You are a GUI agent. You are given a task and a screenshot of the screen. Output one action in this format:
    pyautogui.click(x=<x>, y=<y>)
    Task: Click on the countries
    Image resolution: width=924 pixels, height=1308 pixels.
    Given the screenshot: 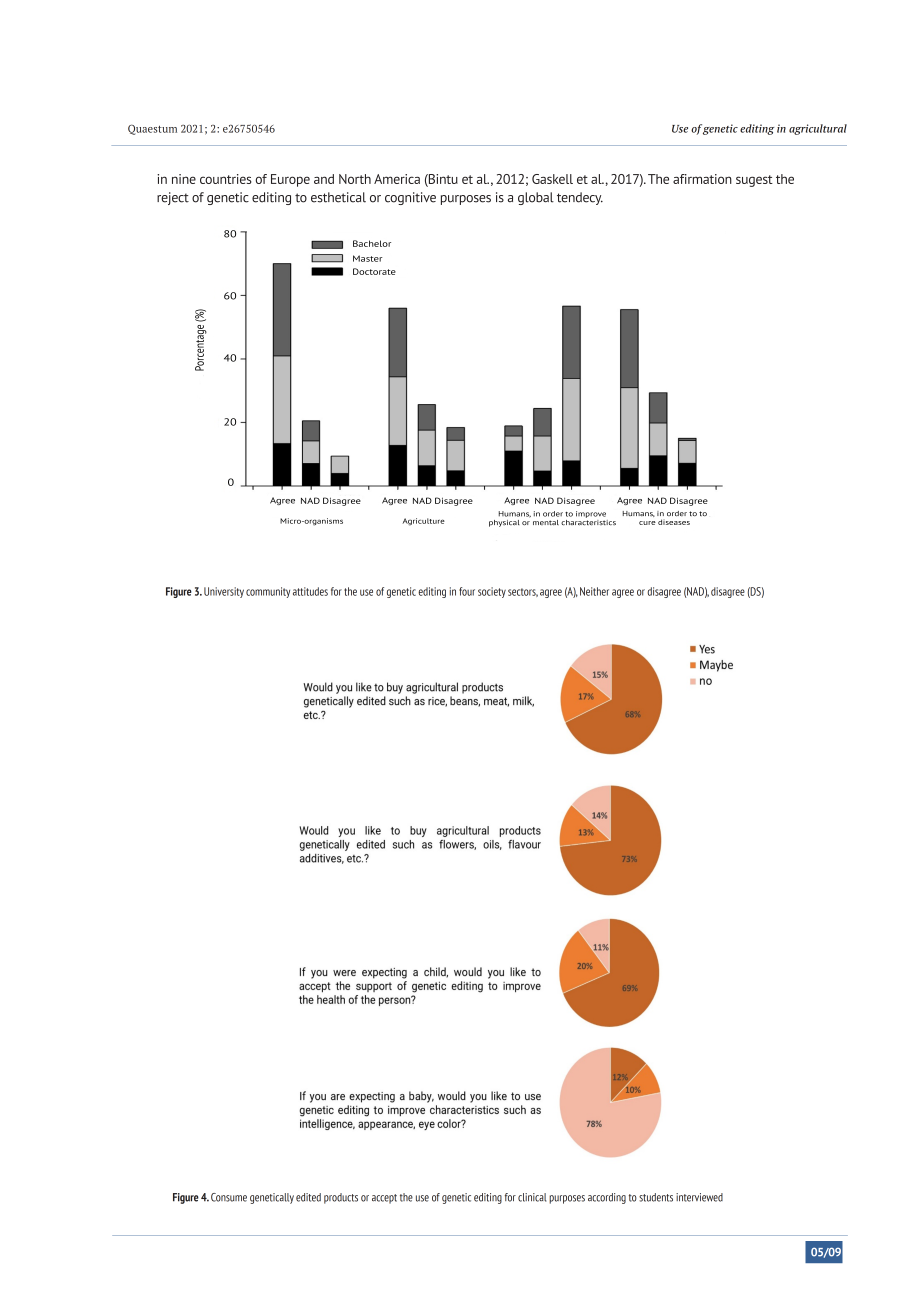 What is the action you would take?
    pyautogui.click(x=226, y=179)
